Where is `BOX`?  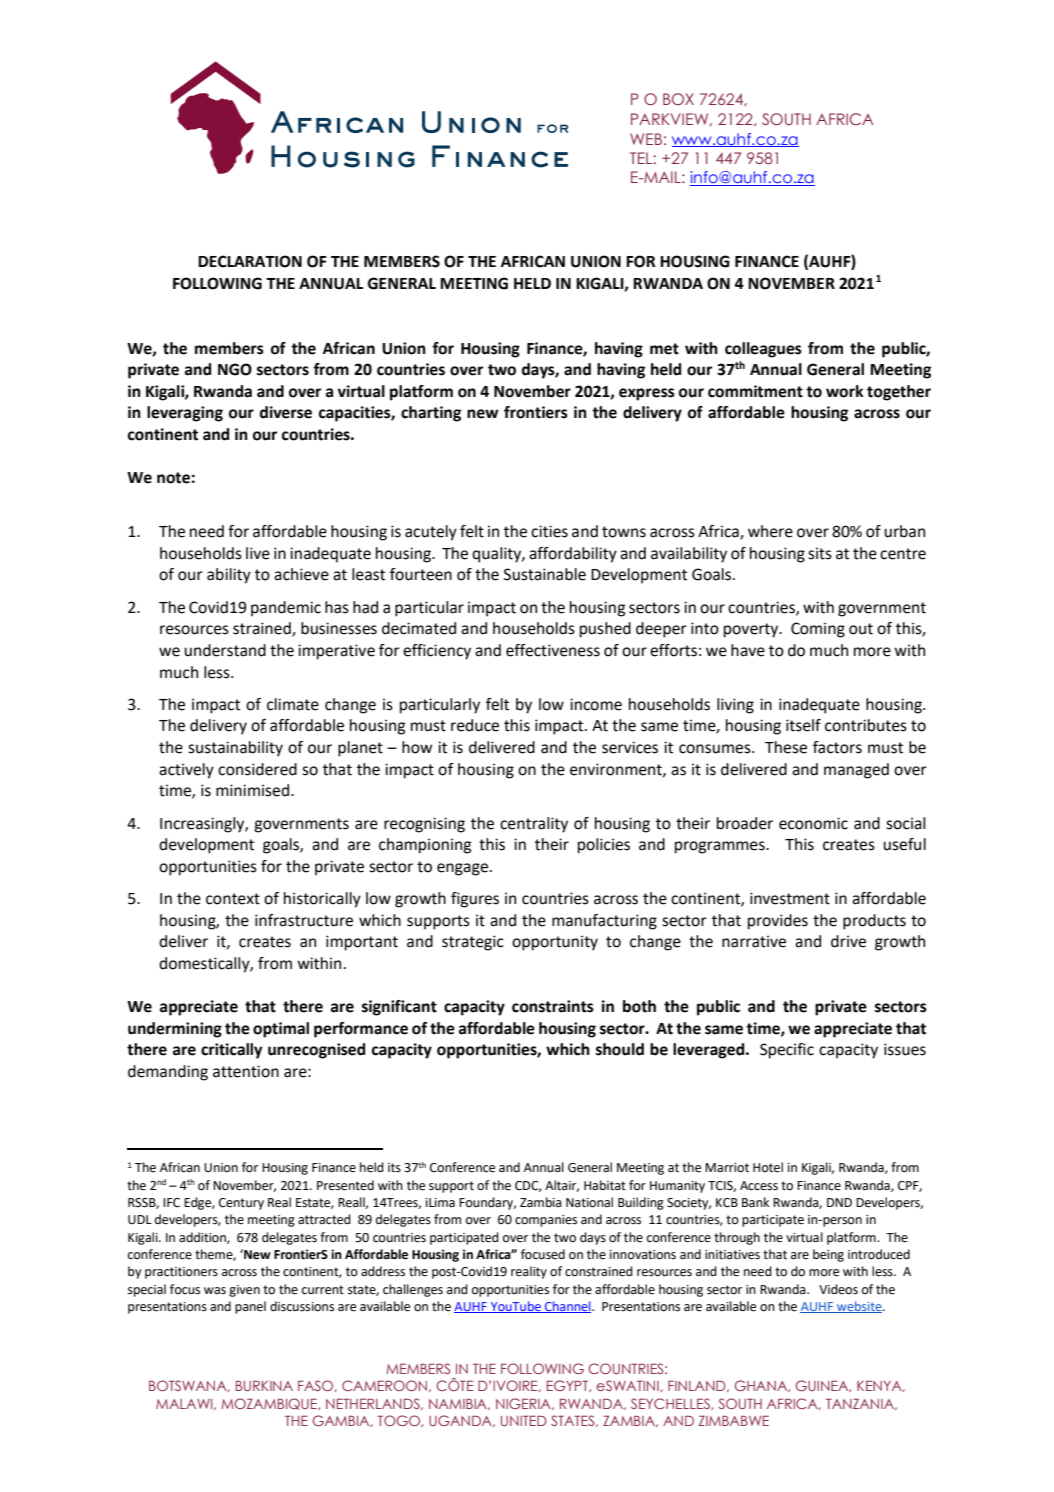
BOX is located at coordinates (678, 99).
